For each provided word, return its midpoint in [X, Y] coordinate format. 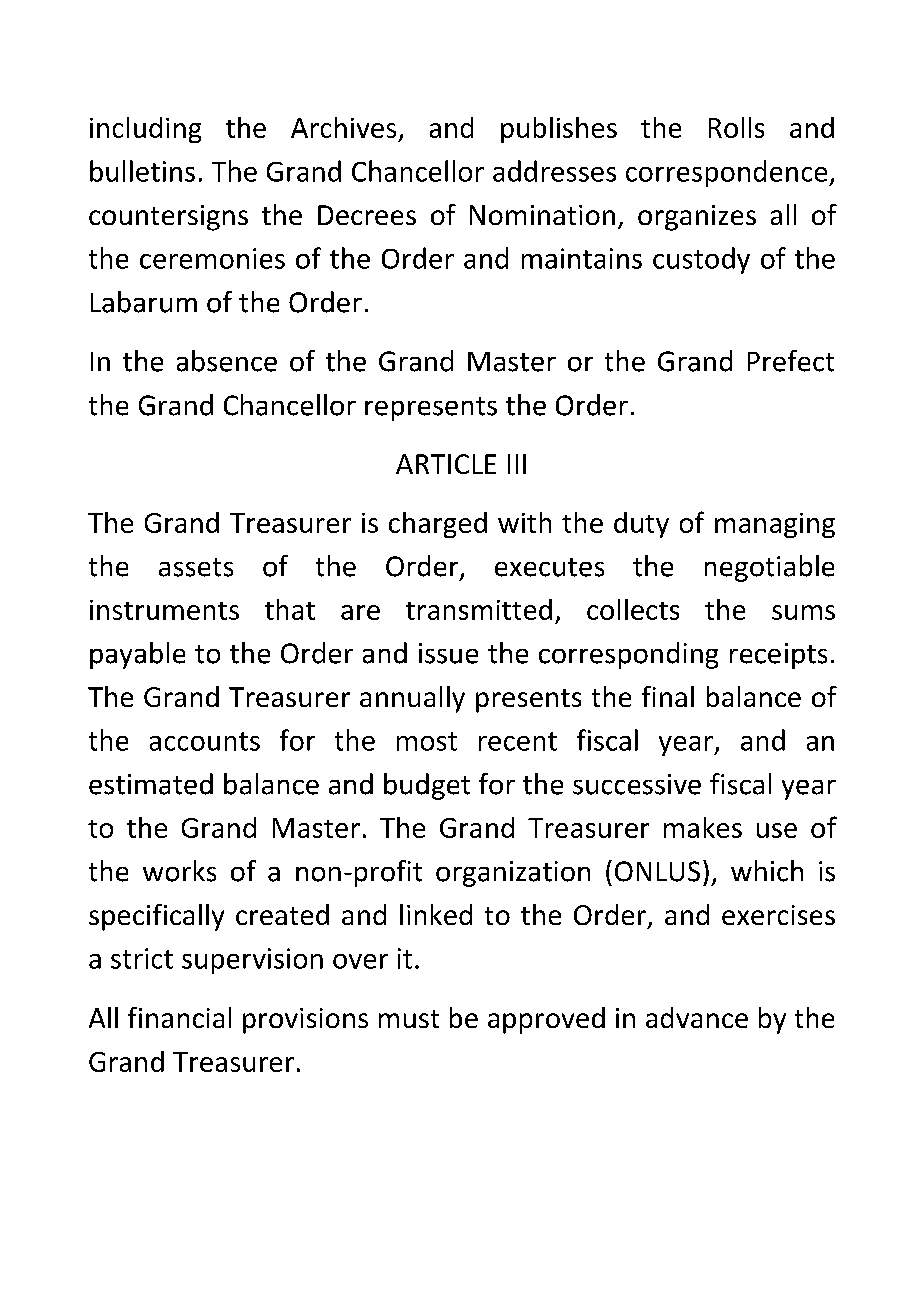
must [409, 1019]
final [668, 696]
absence [227, 361]
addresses [554, 171]
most [427, 741]
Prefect [791, 361]
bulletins [142, 171]
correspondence [728, 173]
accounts [205, 741]
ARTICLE [446, 464]
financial [179, 1017]
